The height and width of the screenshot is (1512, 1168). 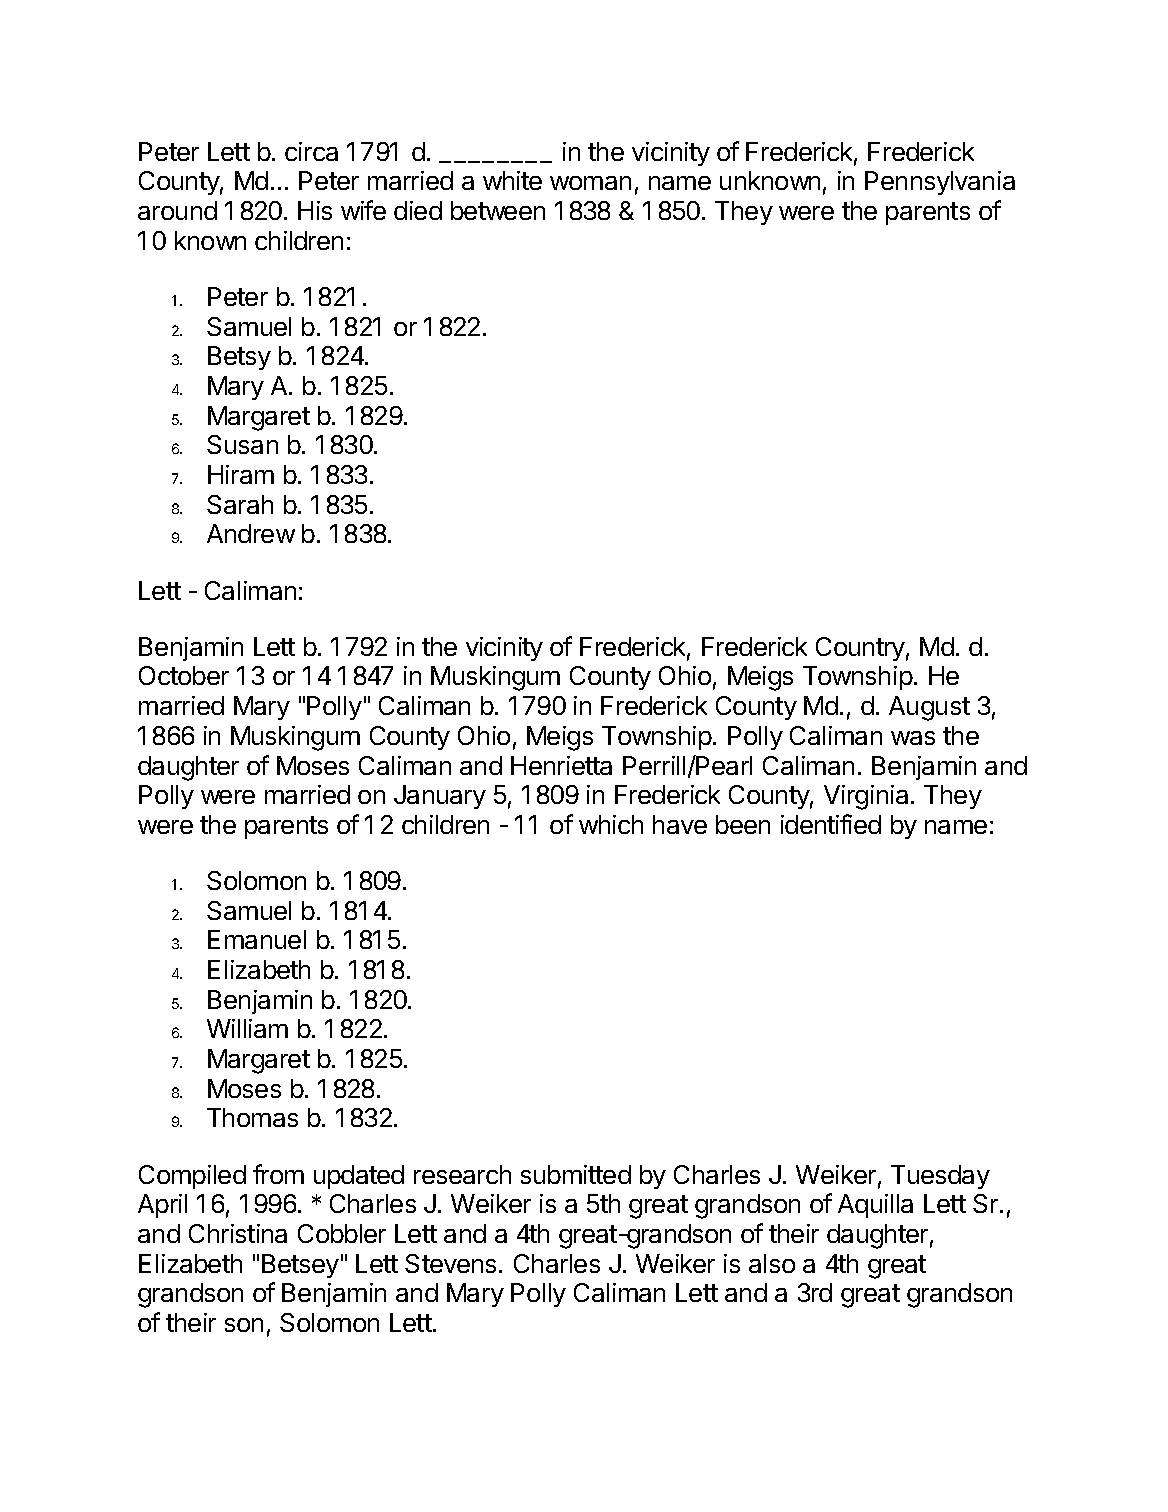 I want to click on Susan, so click(x=242, y=444).
